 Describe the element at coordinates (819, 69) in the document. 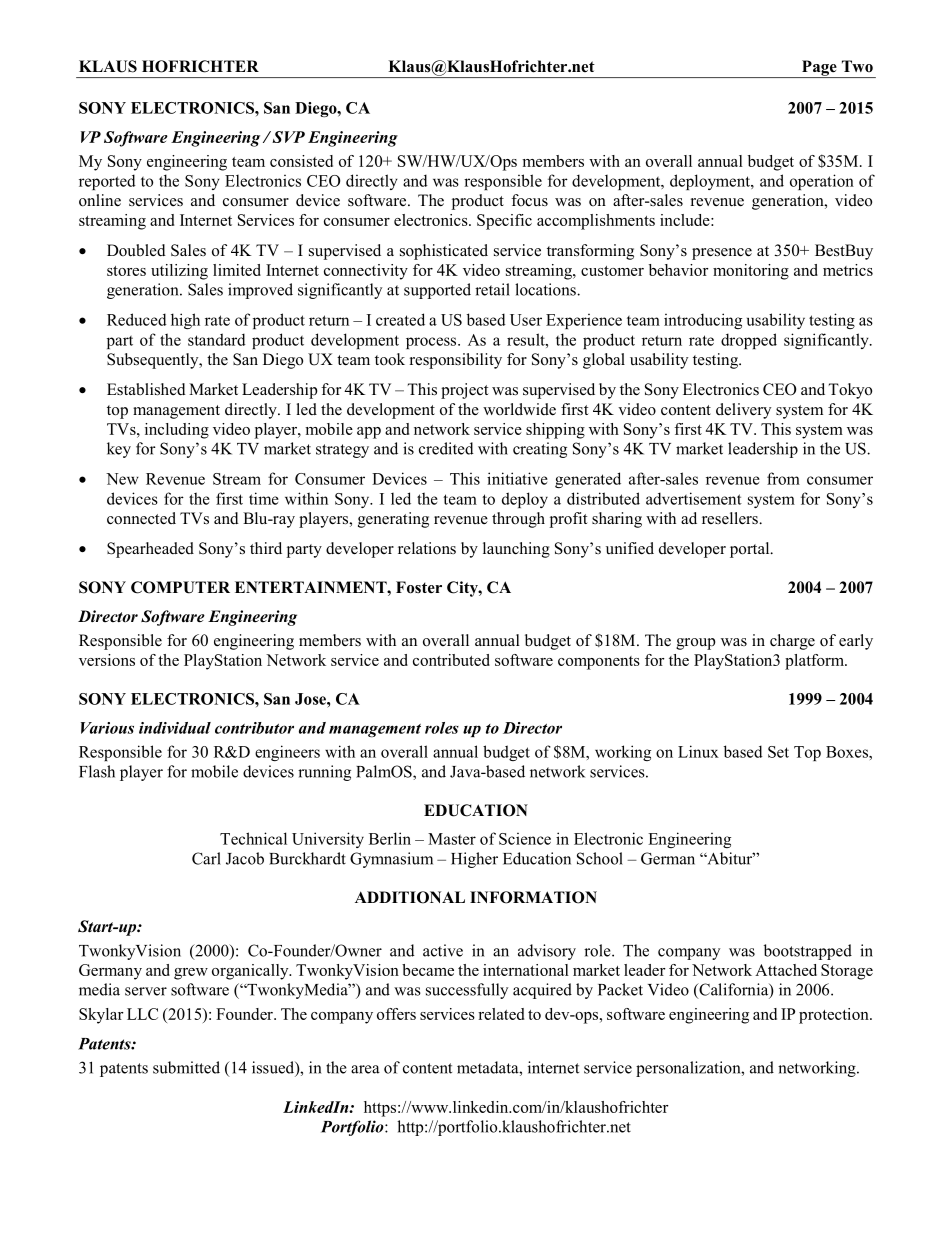

I see `Page` at that location.
